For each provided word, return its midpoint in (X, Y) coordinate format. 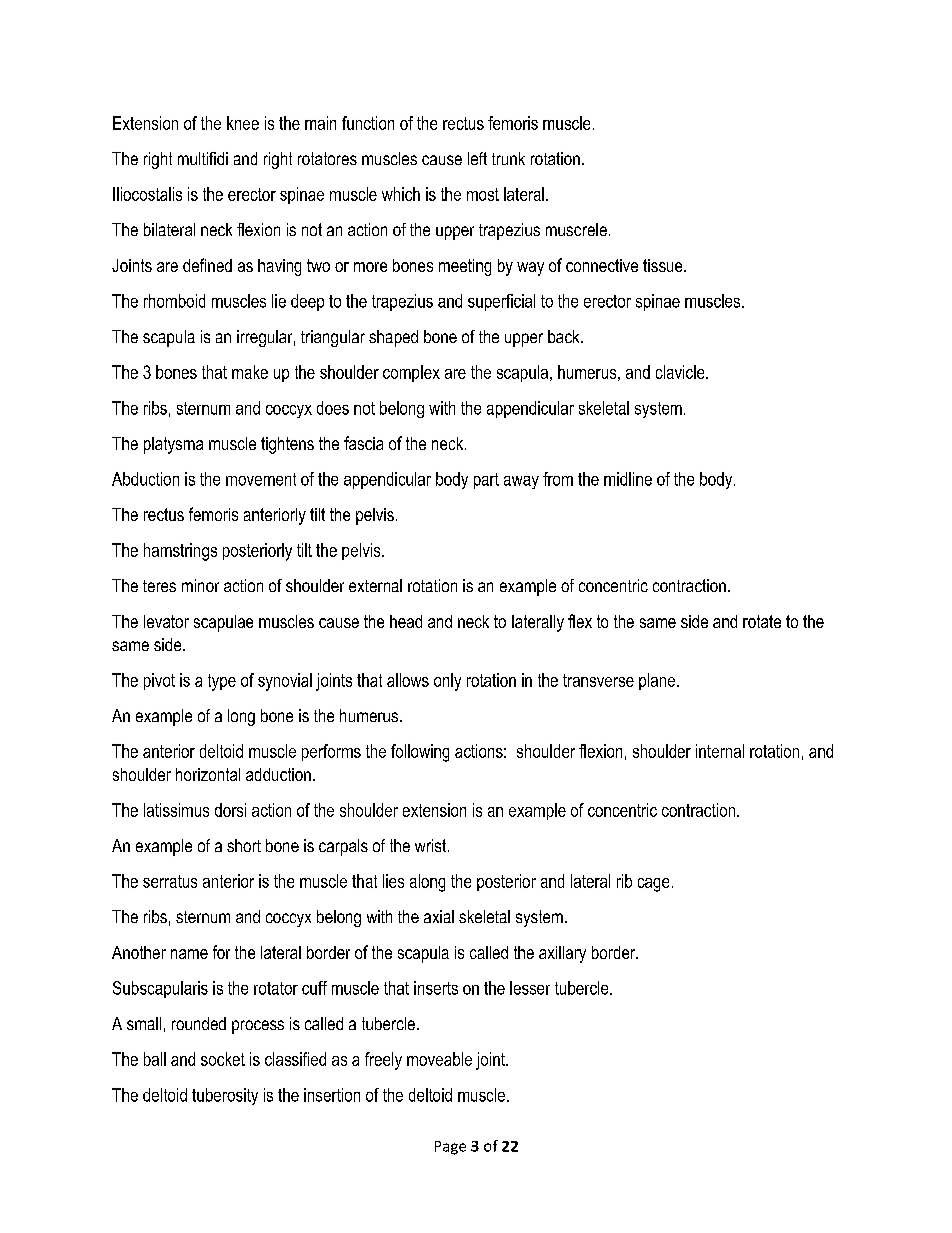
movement (261, 479)
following (420, 753)
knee (243, 123)
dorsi (230, 810)
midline (628, 479)
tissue (664, 265)
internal (720, 751)
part (486, 481)
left (477, 158)
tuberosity (225, 1096)
